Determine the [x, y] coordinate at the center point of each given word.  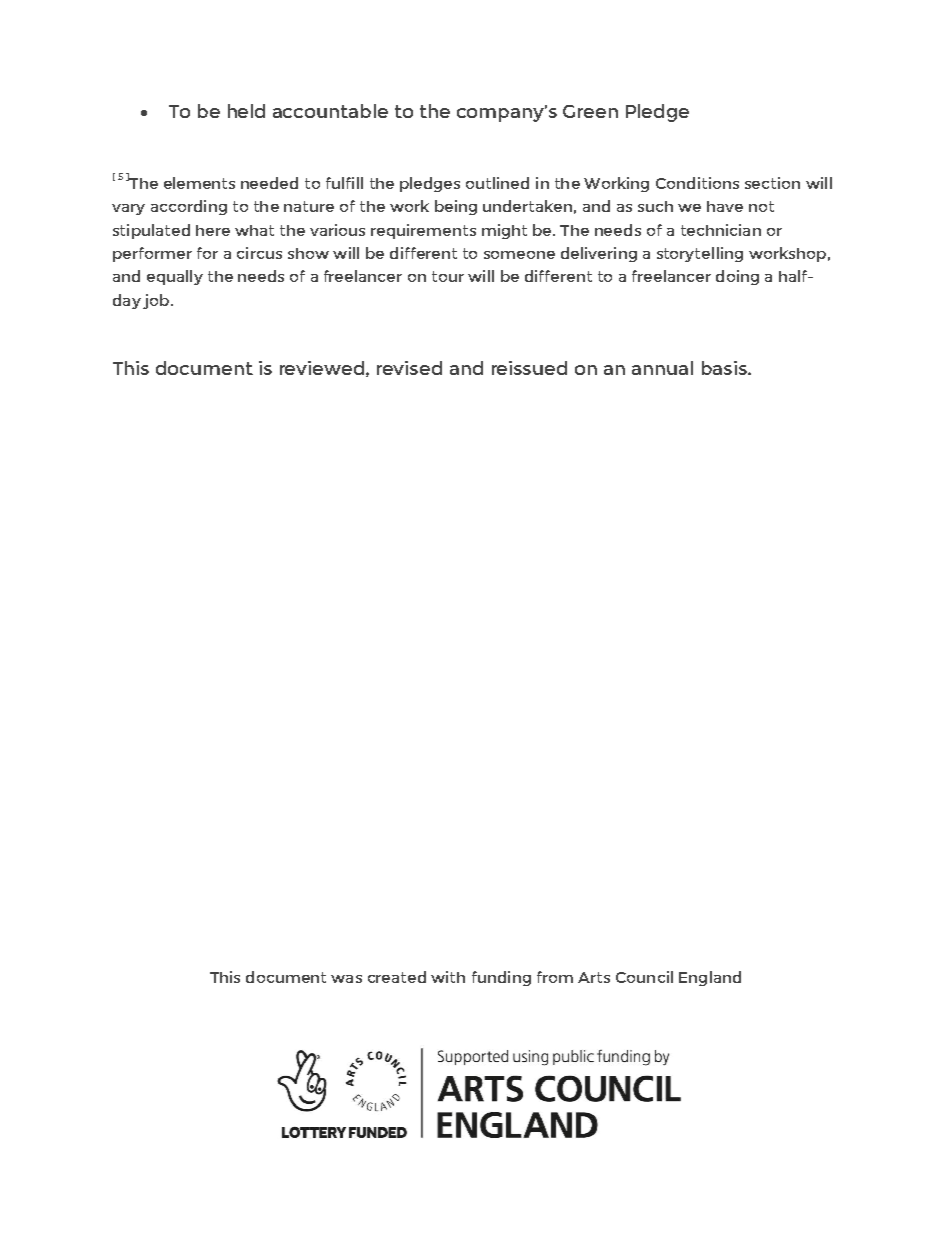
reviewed [322, 368]
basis [725, 368]
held [246, 111]
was [346, 979]
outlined [497, 183]
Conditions [697, 183]
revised [409, 368]
